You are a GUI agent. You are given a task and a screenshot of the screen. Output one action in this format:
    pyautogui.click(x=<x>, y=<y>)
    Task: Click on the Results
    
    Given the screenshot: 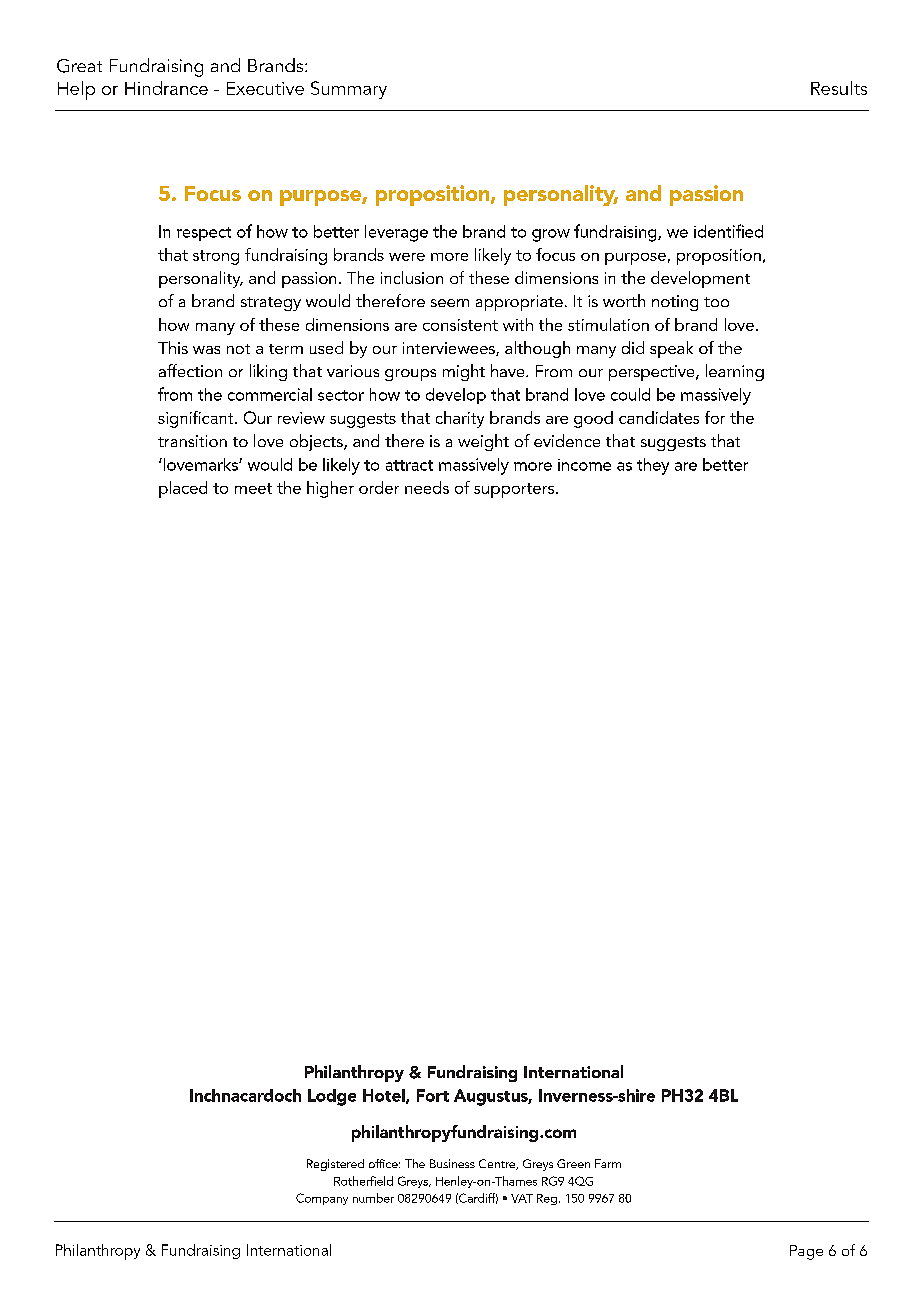 What is the action you would take?
    pyautogui.click(x=839, y=88)
